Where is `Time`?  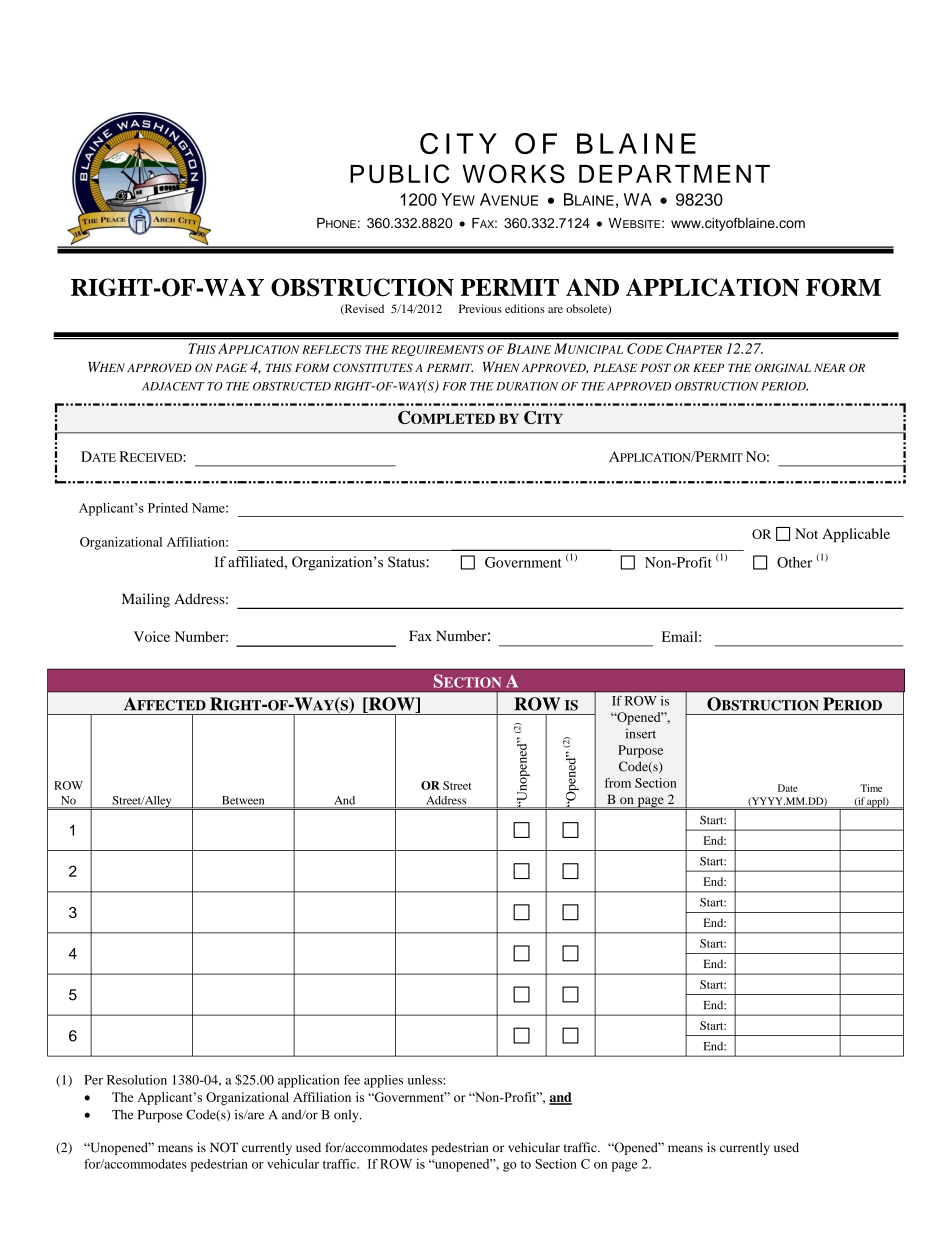
Time is located at coordinates (871, 788).
